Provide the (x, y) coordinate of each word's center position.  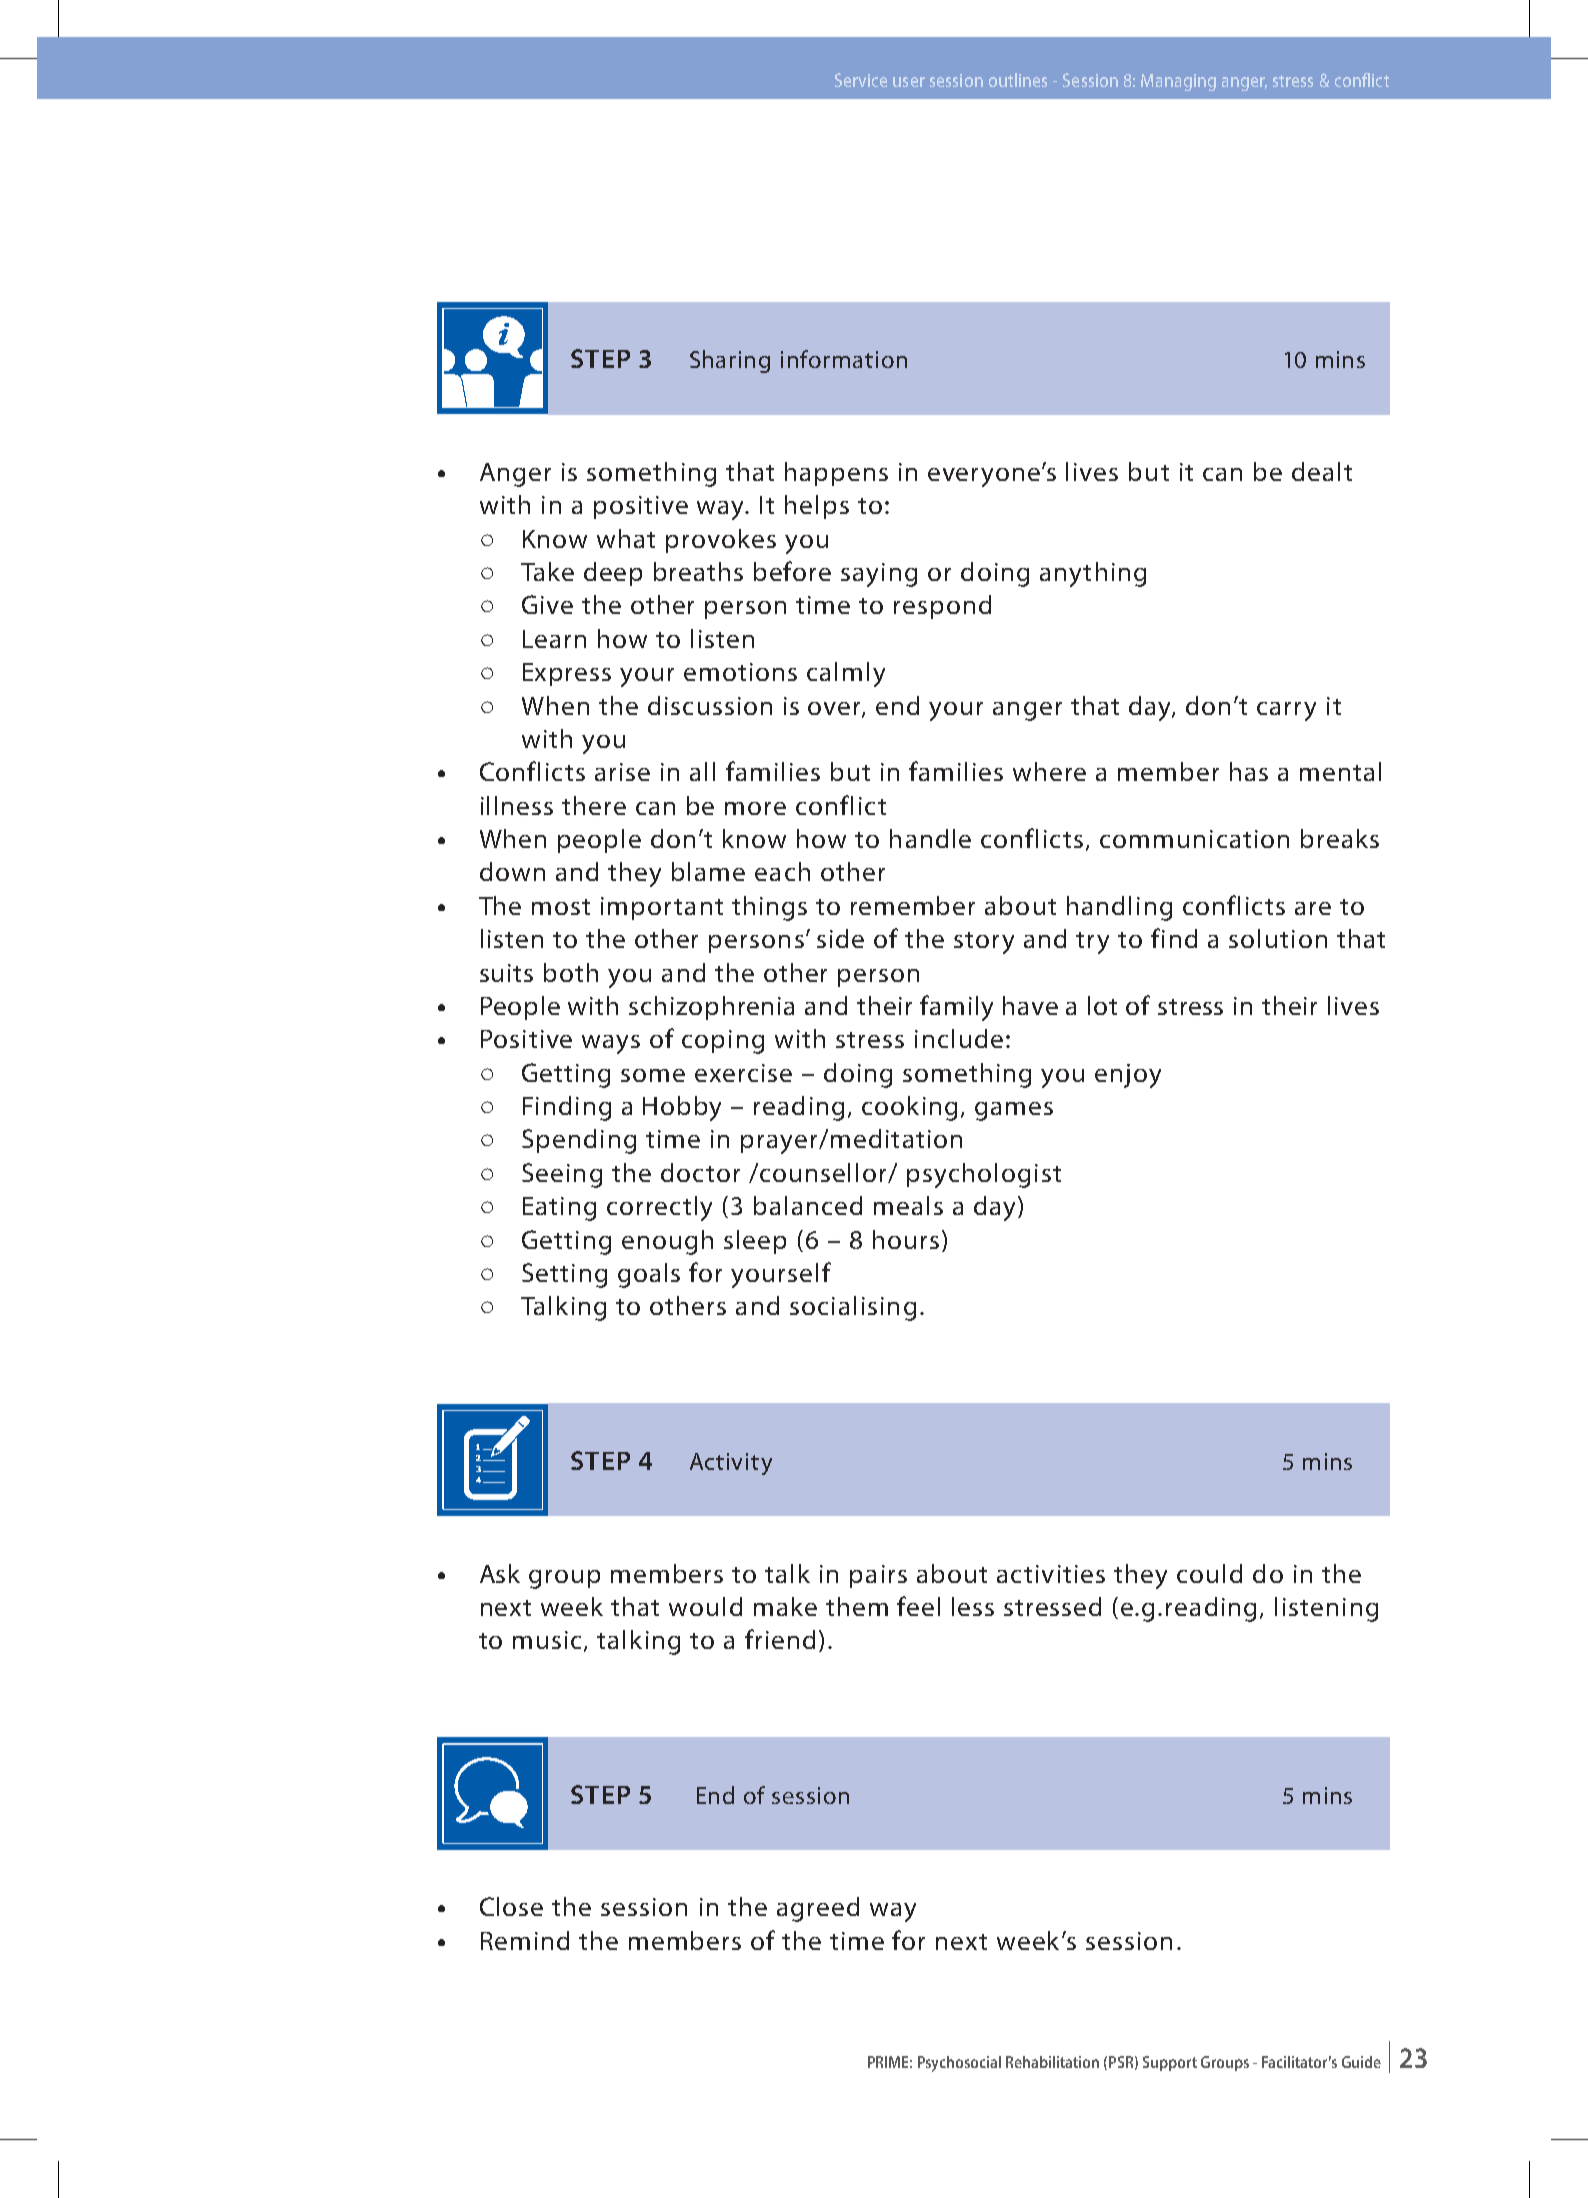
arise (622, 772)
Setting (564, 1275)
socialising (853, 1308)
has (1249, 771)
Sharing (730, 361)
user (909, 82)
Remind (525, 1940)
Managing (1178, 82)
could (1209, 1573)
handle (930, 838)
